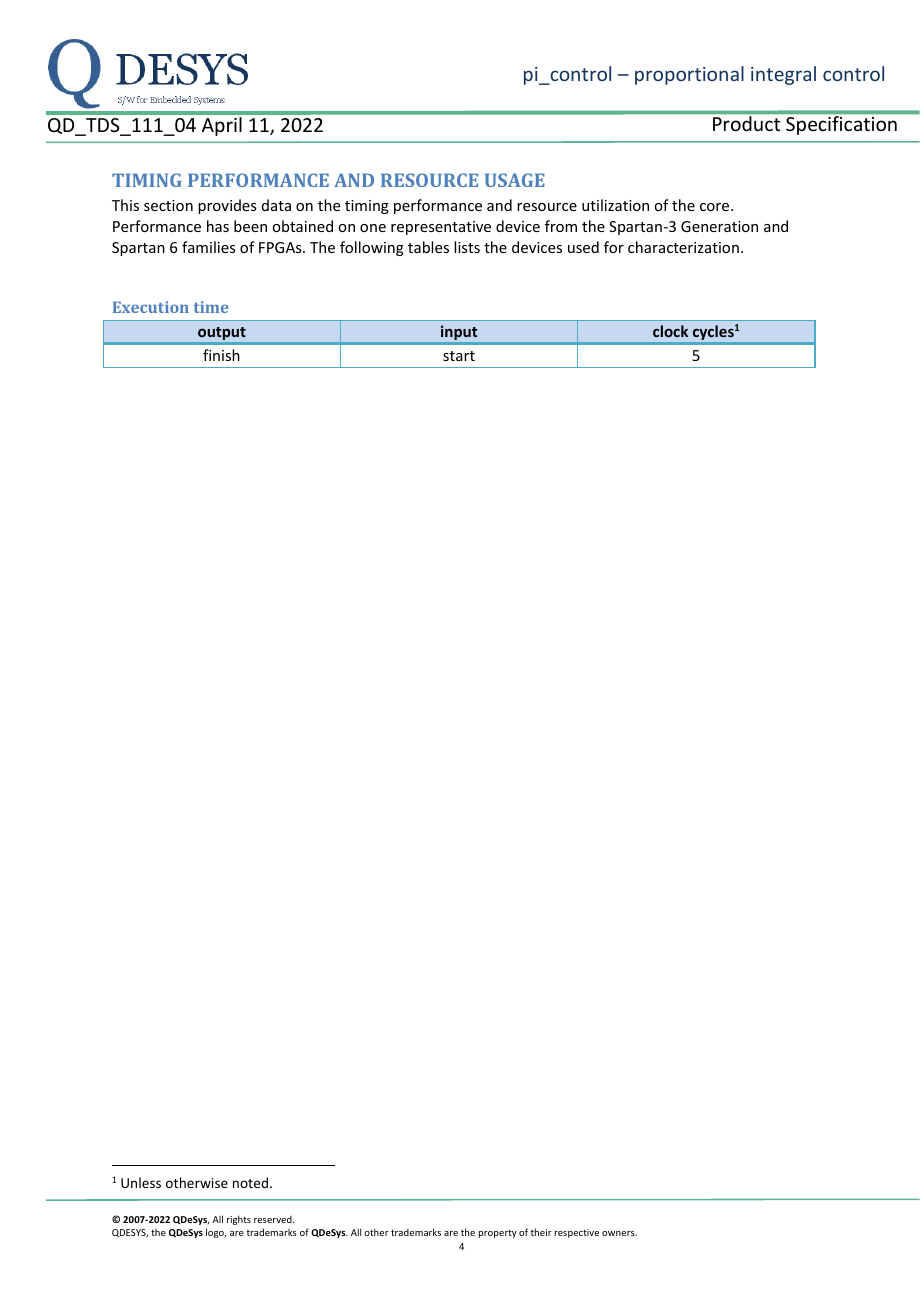 This document has width=924, height=1308. I want to click on noted, so click(252, 1182).
